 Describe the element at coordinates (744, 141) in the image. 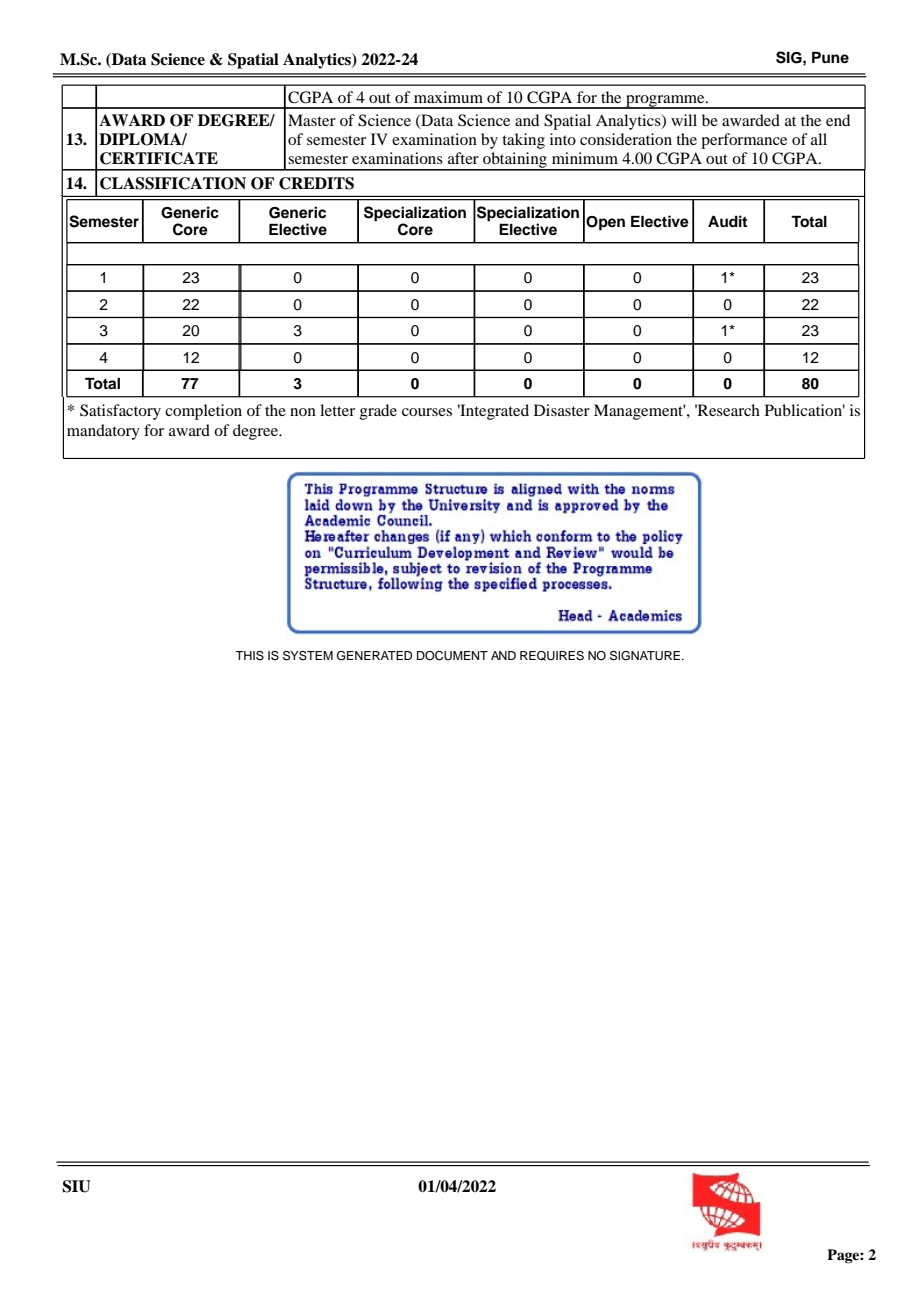

I see `performance` at that location.
